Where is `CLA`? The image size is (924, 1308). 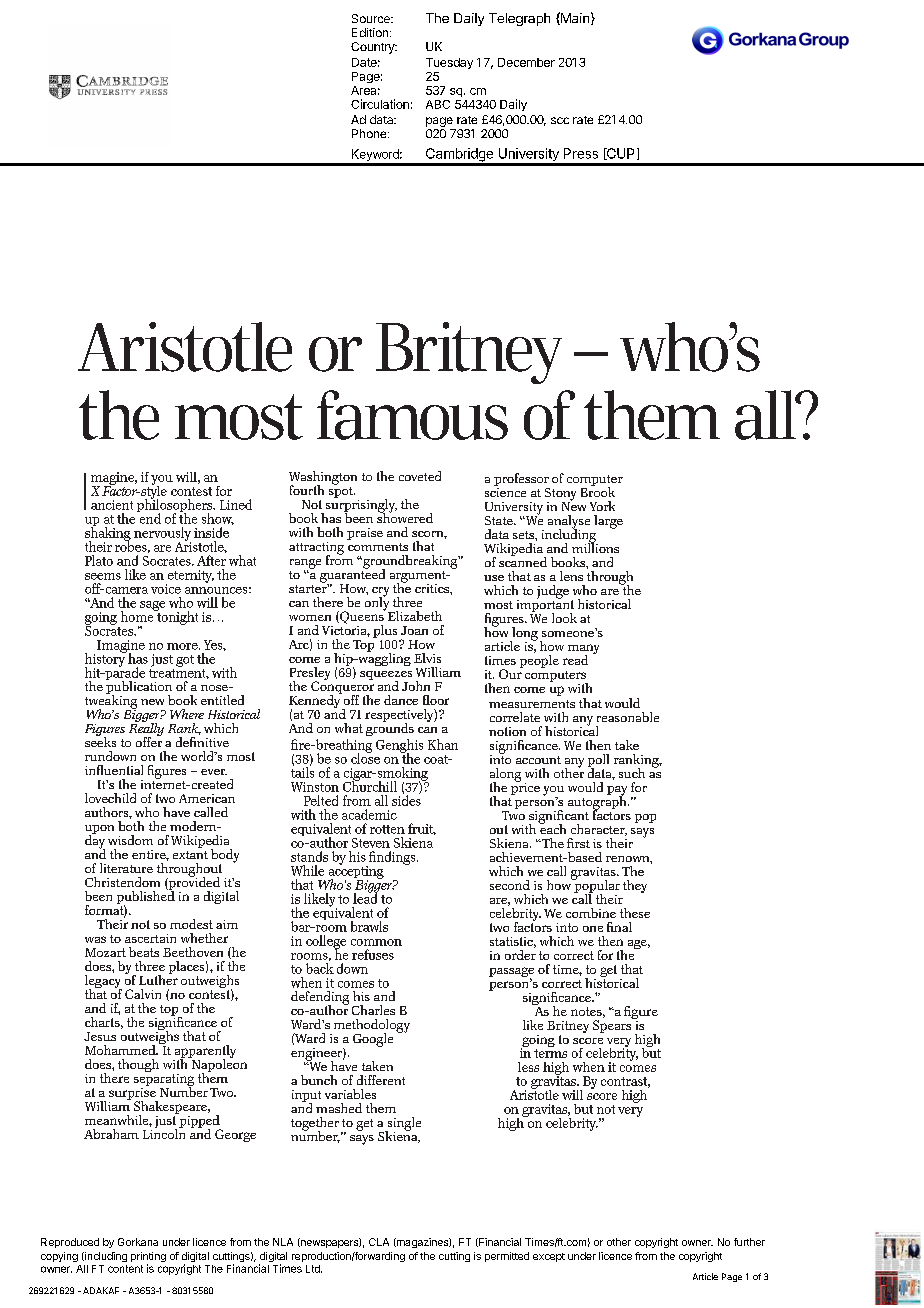 CLA is located at coordinates (379, 1242).
